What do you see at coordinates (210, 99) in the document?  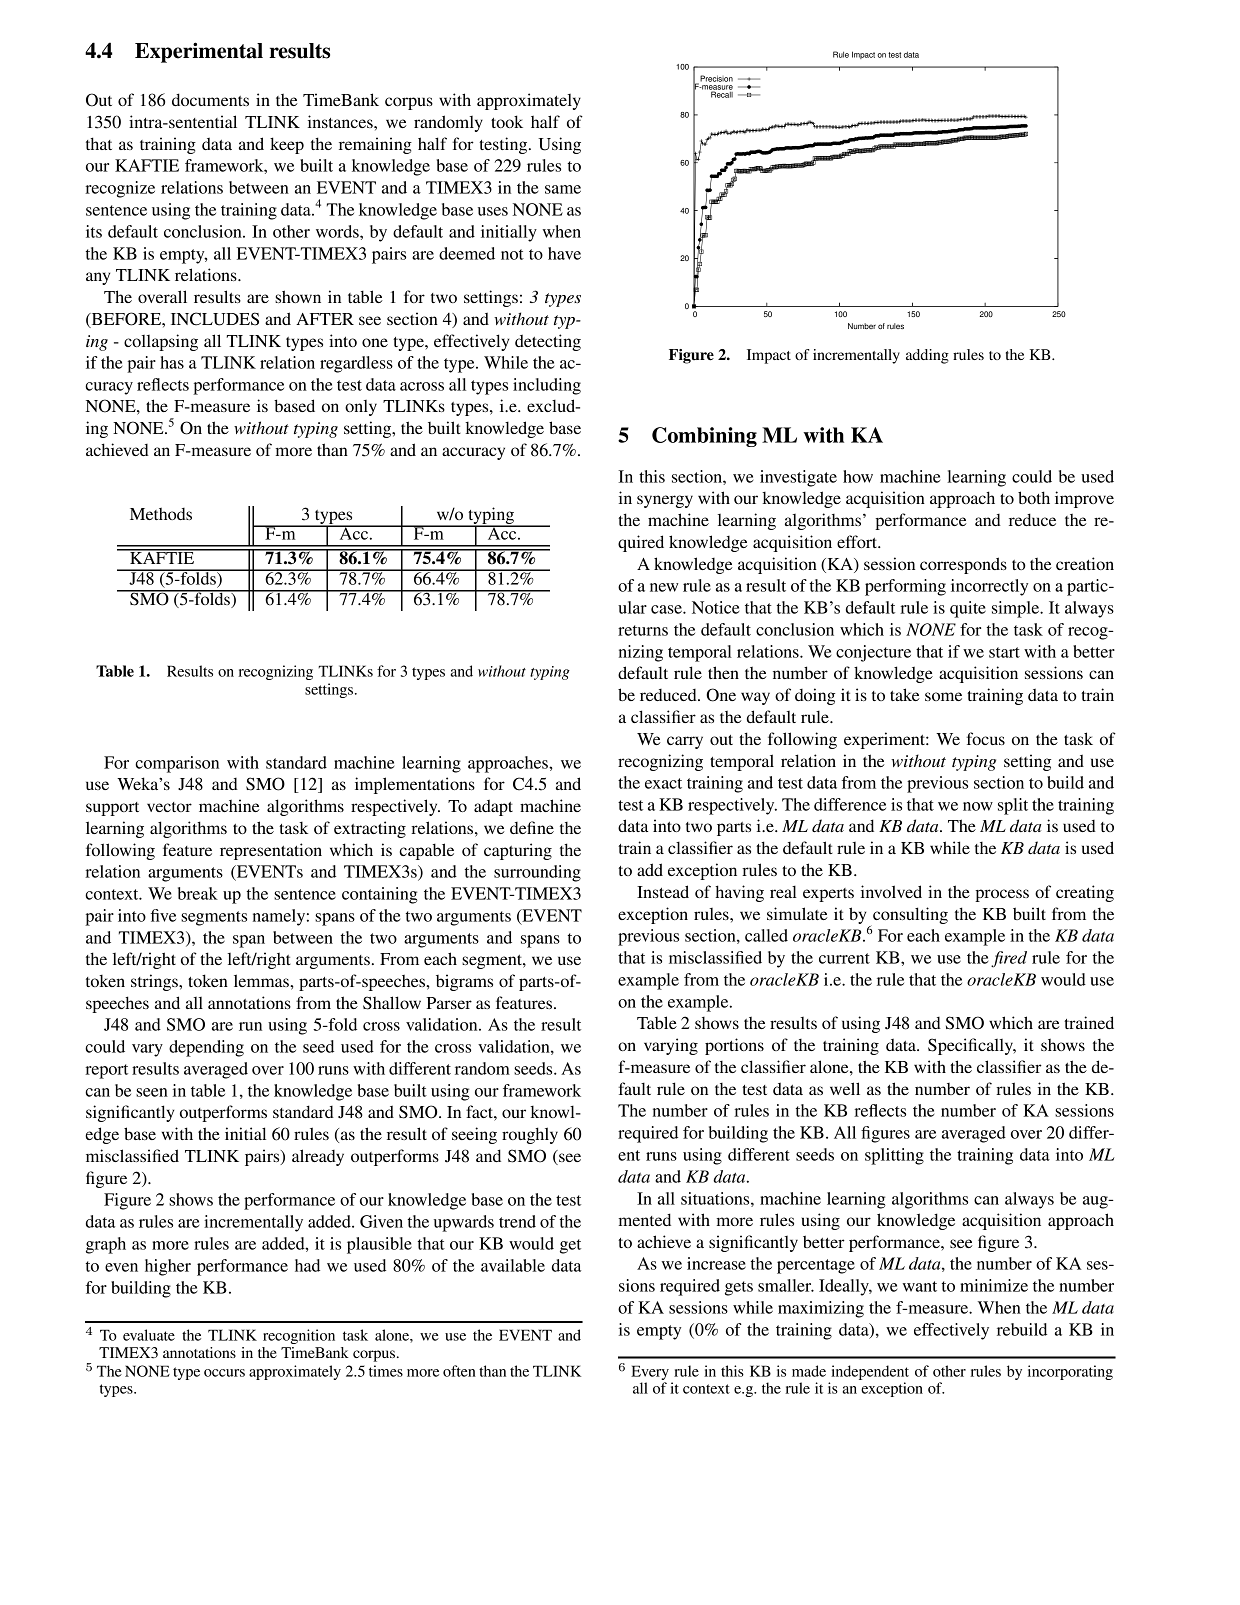 I see `documents` at bounding box center [210, 99].
